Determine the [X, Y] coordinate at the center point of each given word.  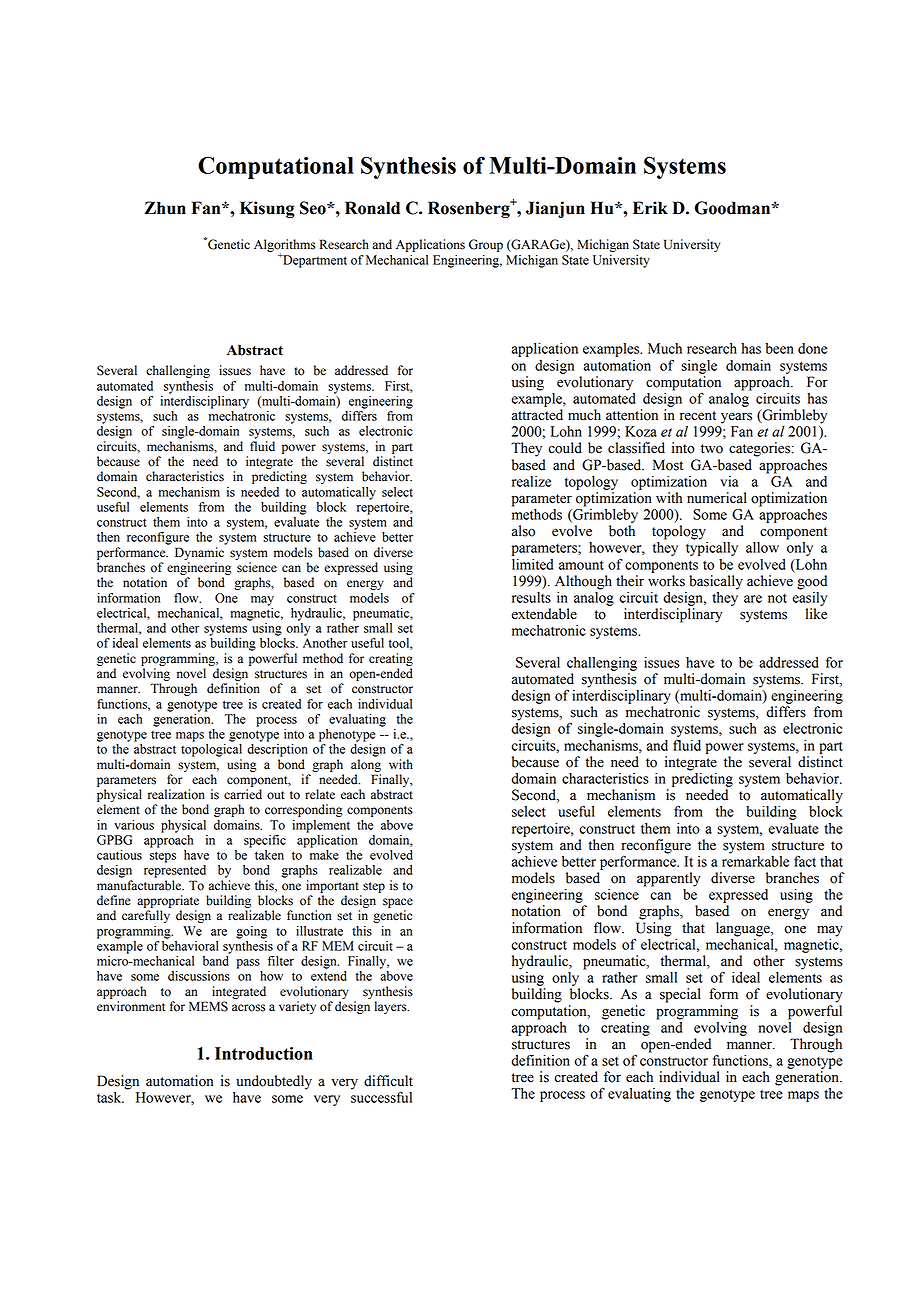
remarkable [755, 860]
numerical [717, 498]
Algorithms [285, 247]
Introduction [264, 1053]
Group [486, 245]
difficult [388, 1081]
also [523, 531]
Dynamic [199, 553]
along [366, 765]
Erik [650, 207]
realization [176, 794]
